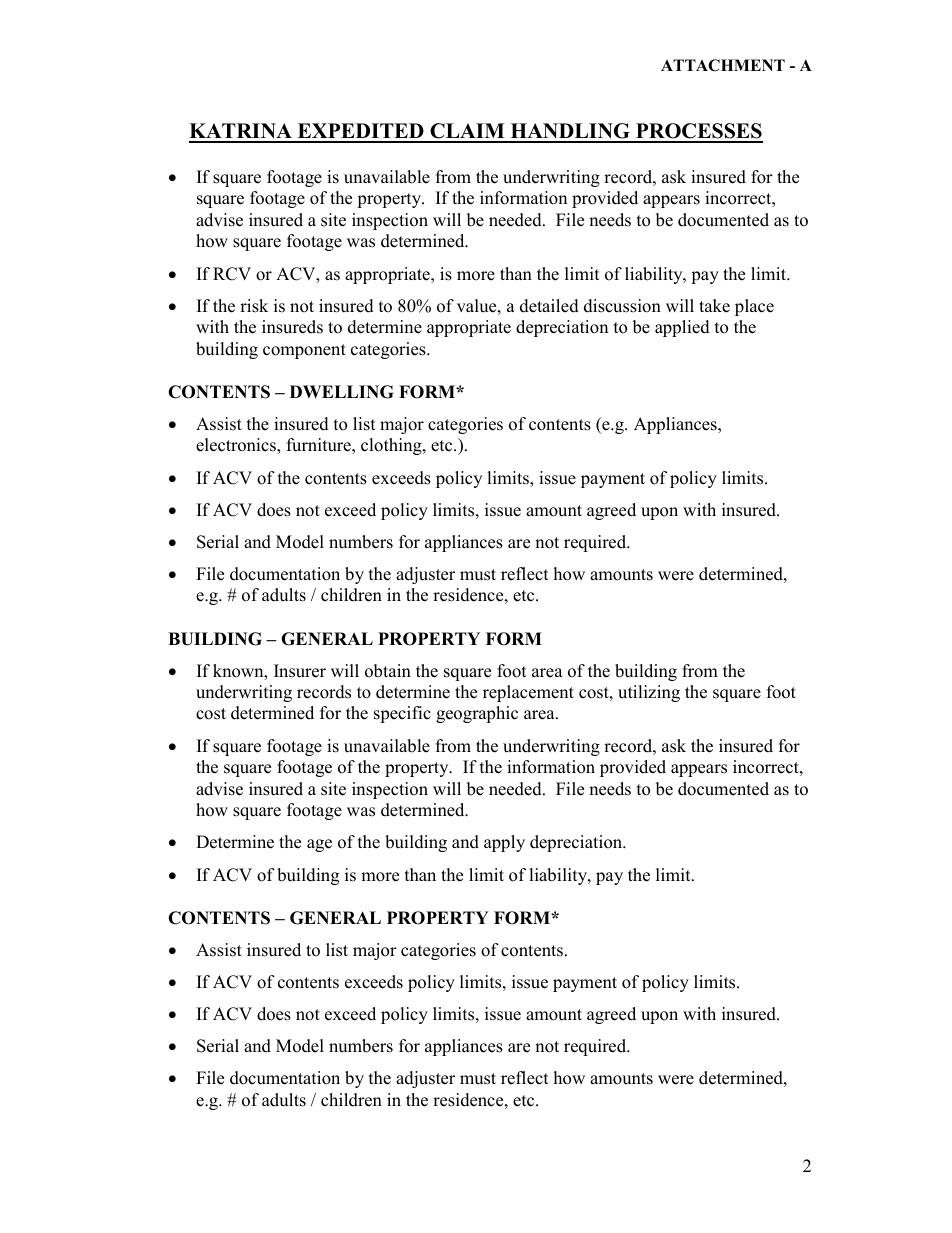  Describe the element at coordinates (682, 328) in the document. I see `applied` at that location.
